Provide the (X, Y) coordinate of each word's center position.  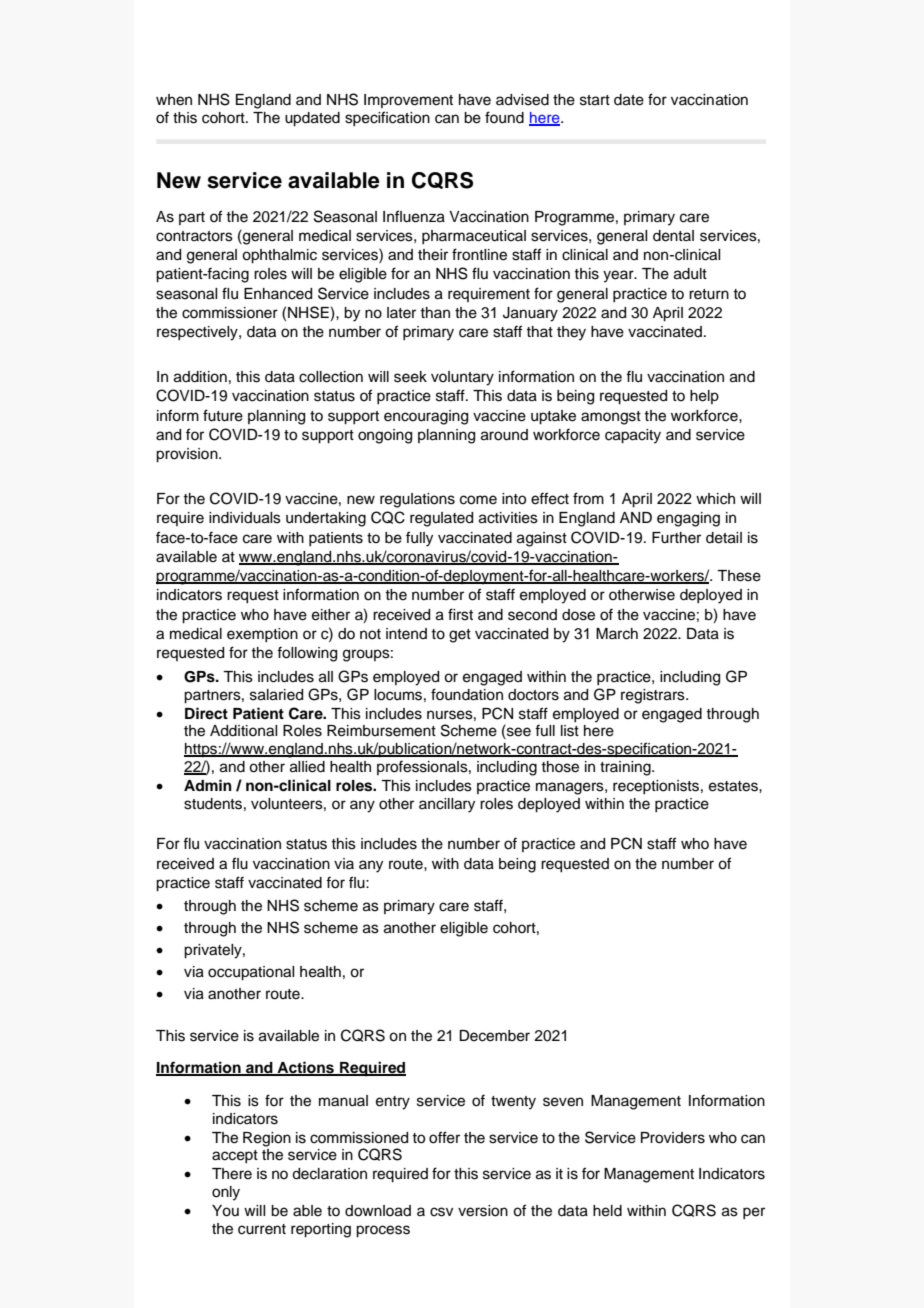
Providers (673, 1138)
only (226, 1193)
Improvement (408, 101)
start (595, 100)
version (483, 1211)
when (174, 100)
